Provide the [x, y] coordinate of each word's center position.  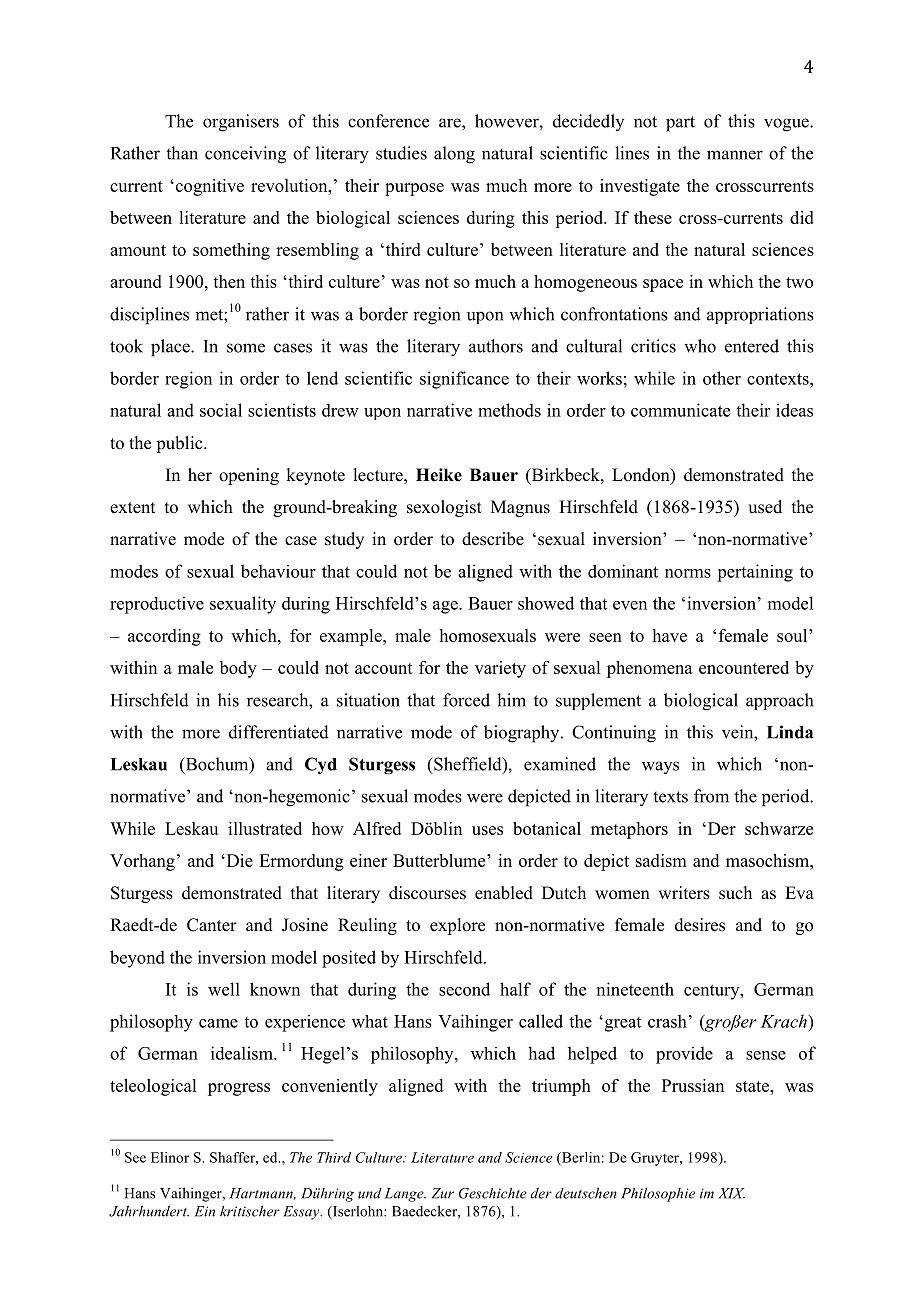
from [711, 796]
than [182, 153]
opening [249, 476]
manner [735, 155]
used [765, 507]
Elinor [170, 1157]
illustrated [265, 828]
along [454, 155]
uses [487, 830]
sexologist [444, 508]
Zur [443, 1193]
